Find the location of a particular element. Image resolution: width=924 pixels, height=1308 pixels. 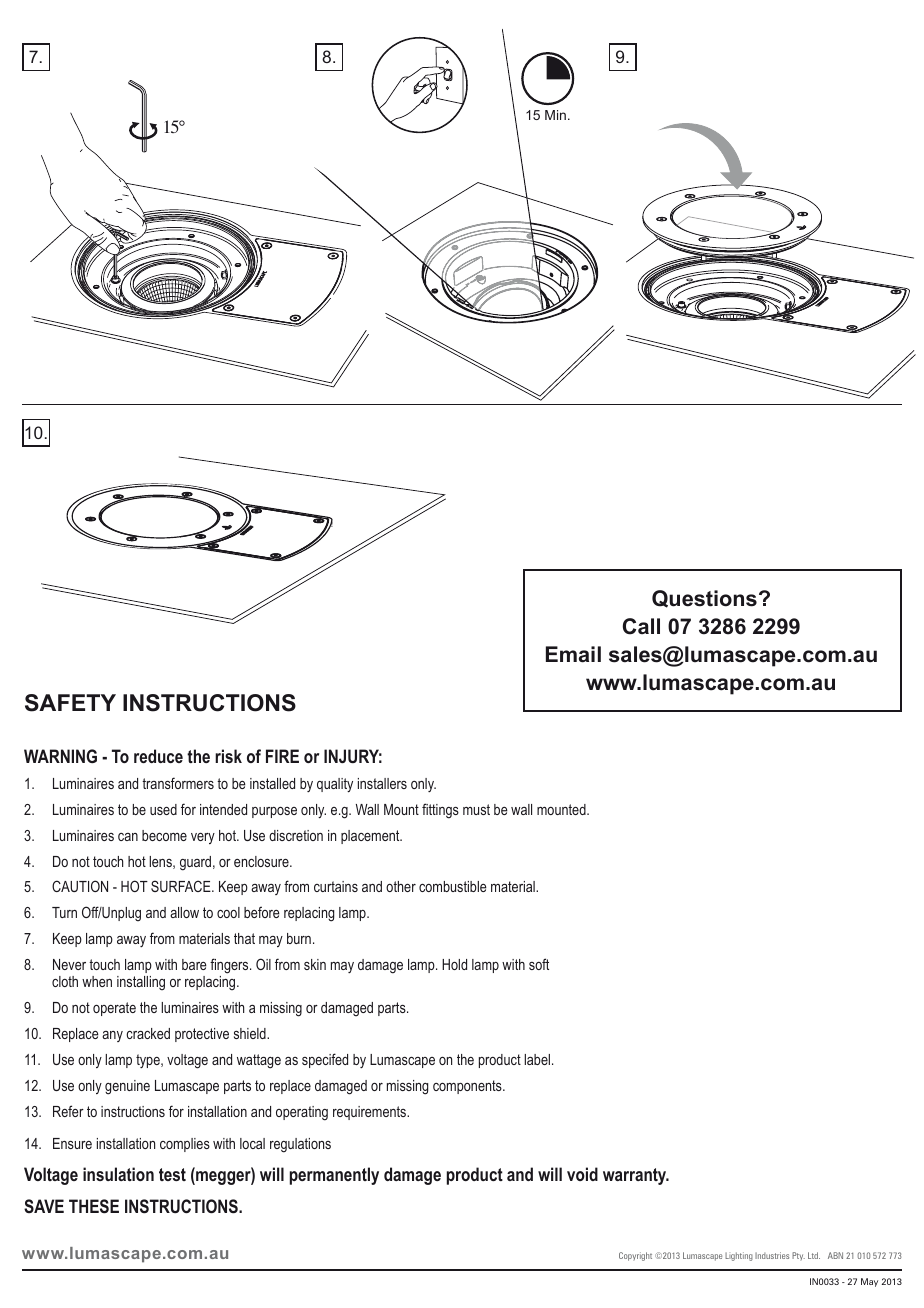

Lighting is located at coordinates (739, 1256).
